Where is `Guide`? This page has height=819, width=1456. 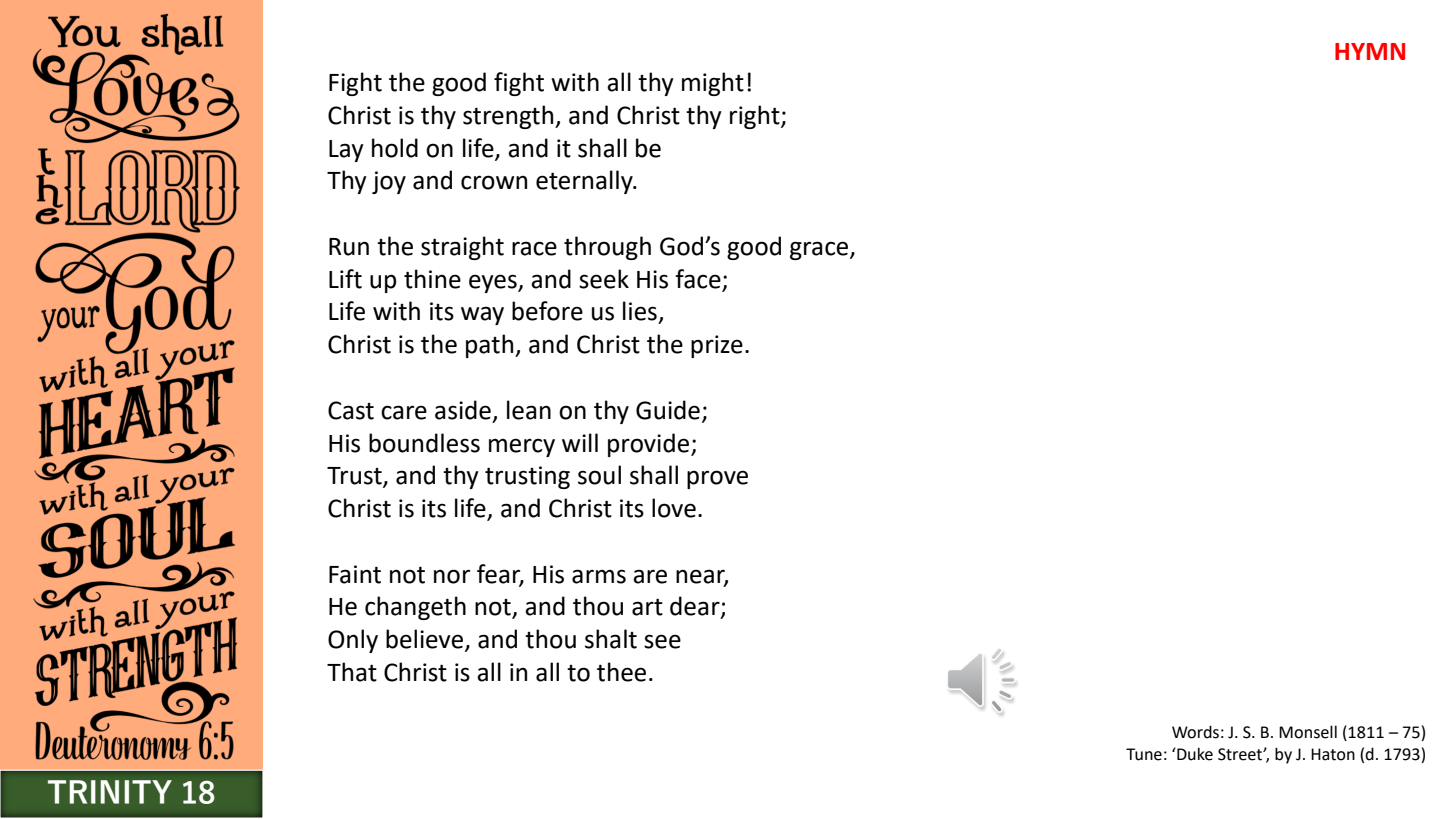
Guide is located at coordinates (668, 410).
